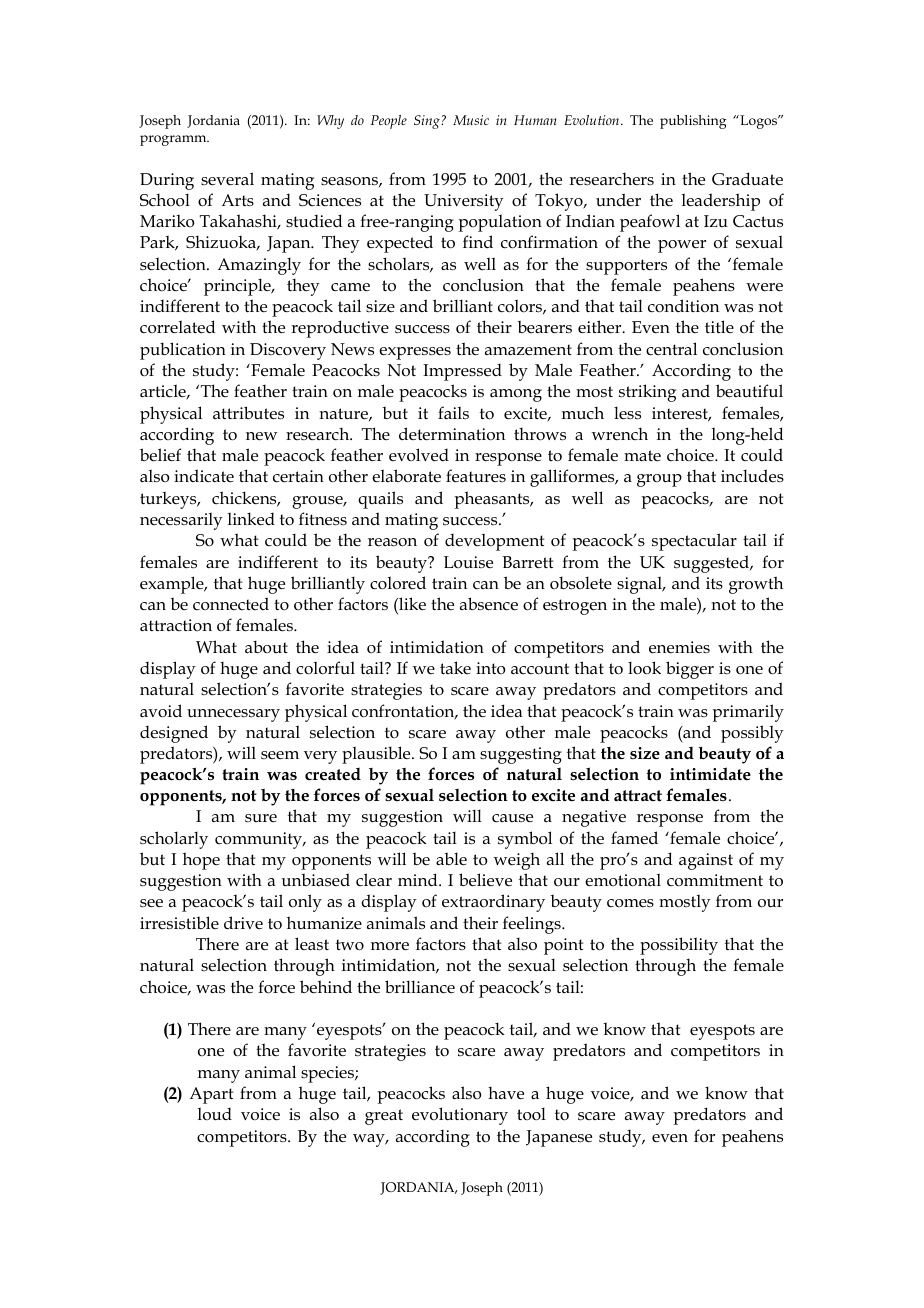 The width and height of the image is (924, 1308). What do you see at coordinates (659, 480) in the image?
I see `group` at bounding box center [659, 480].
